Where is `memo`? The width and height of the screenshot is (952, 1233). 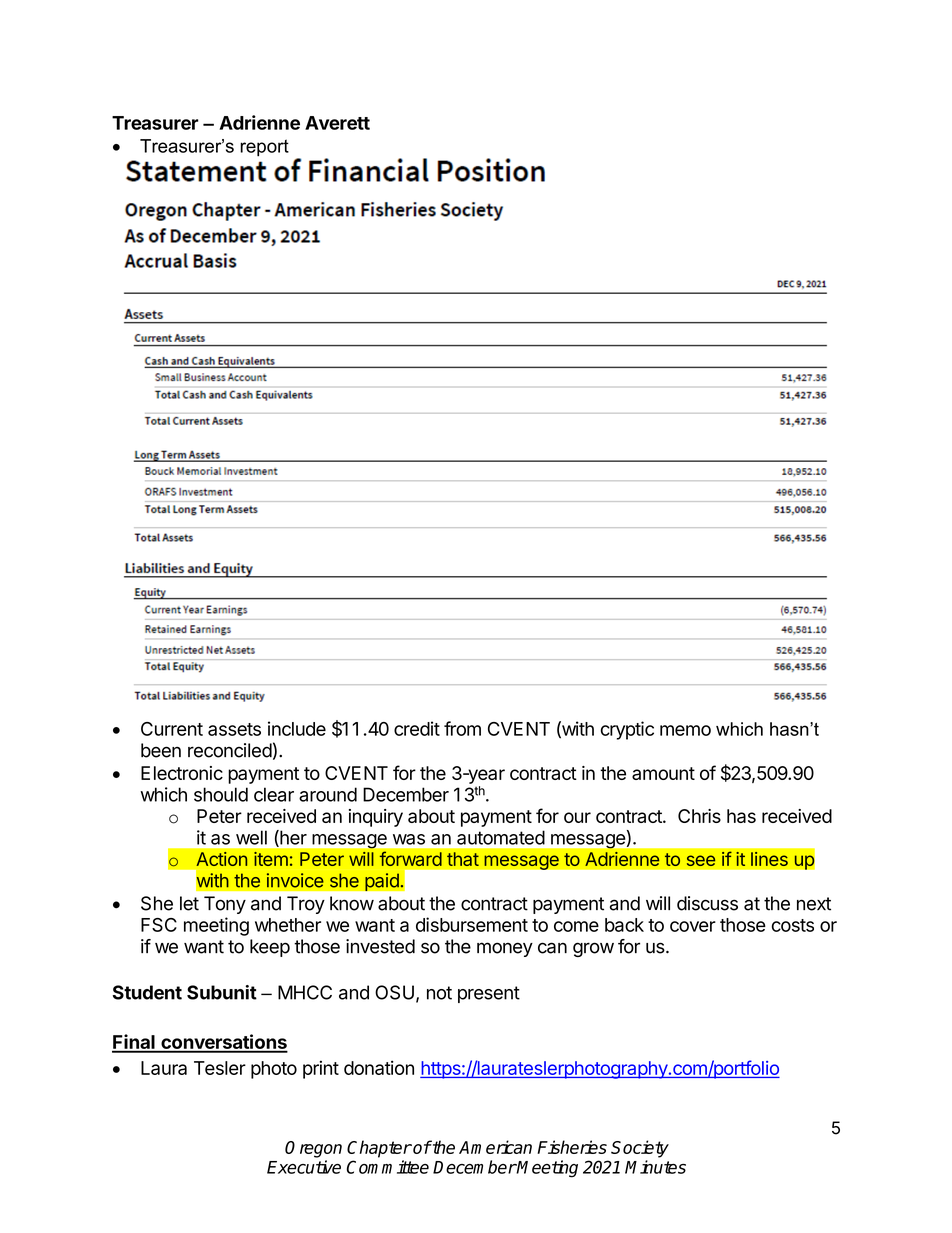
memo is located at coordinates (685, 730).
